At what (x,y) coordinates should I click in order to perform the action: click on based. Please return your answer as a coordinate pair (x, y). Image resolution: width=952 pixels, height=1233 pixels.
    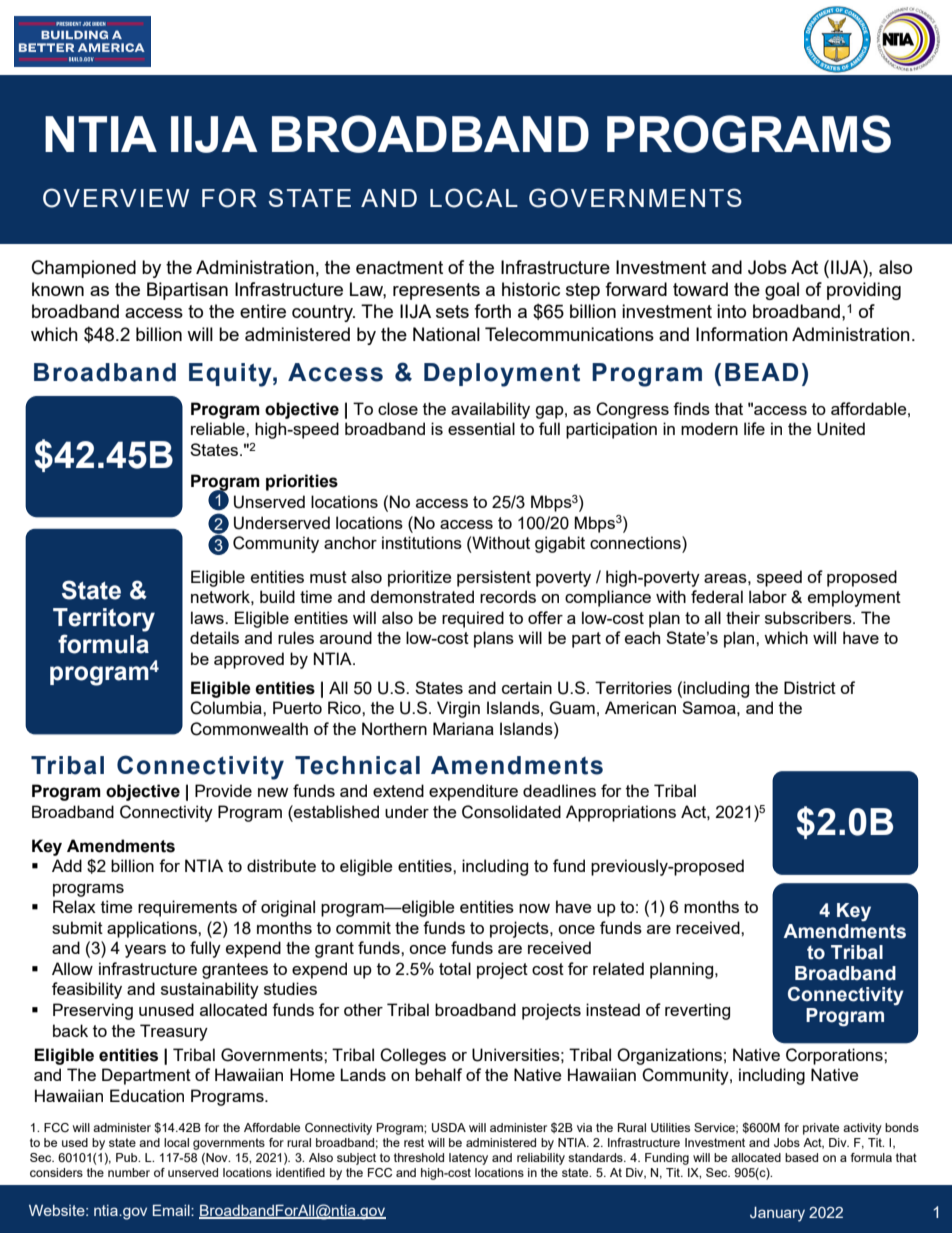
    Looking at the image, I should click on (801, 1157).
